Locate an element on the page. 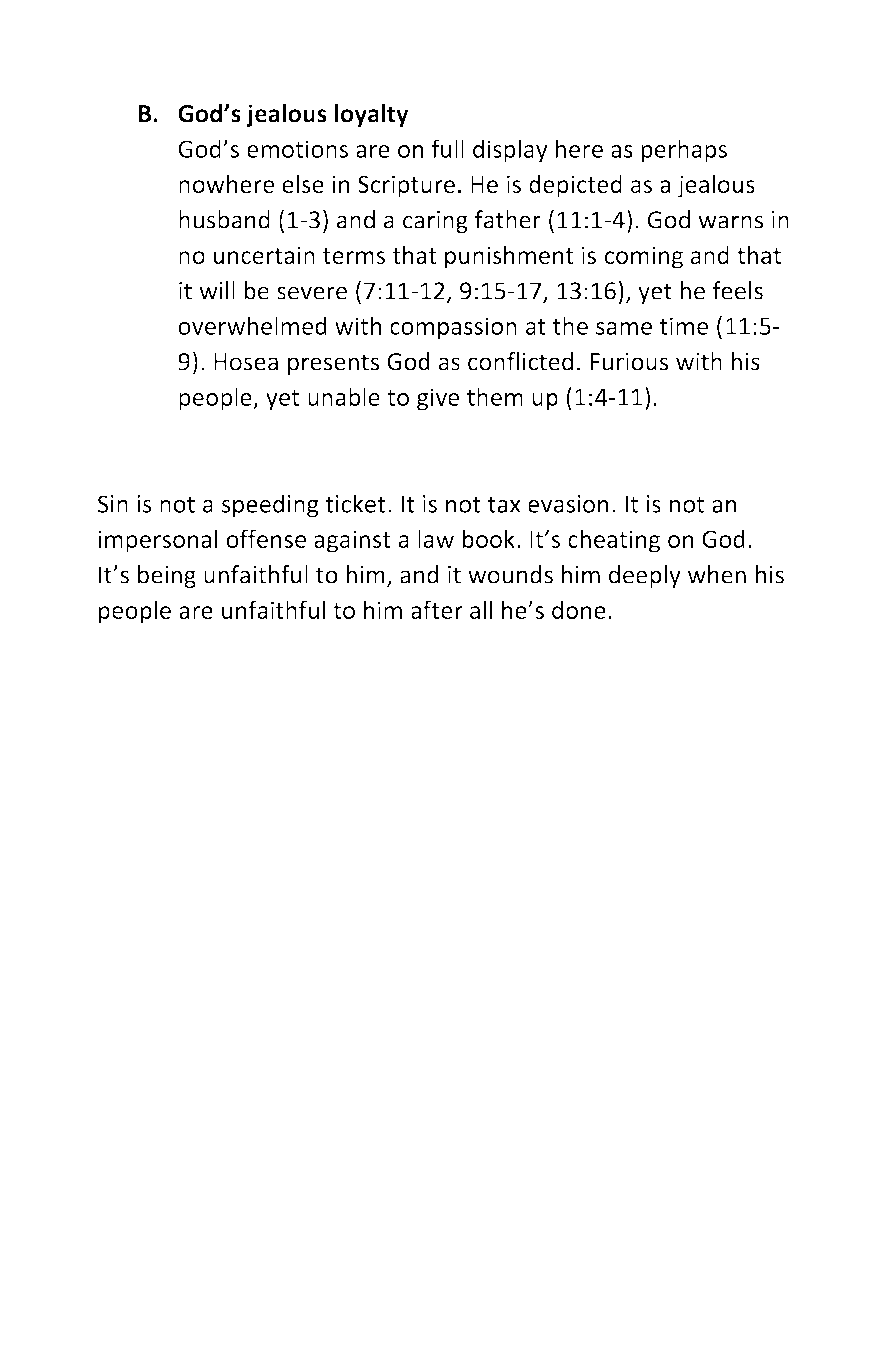  emotions is located at coordinates (297, 149).
